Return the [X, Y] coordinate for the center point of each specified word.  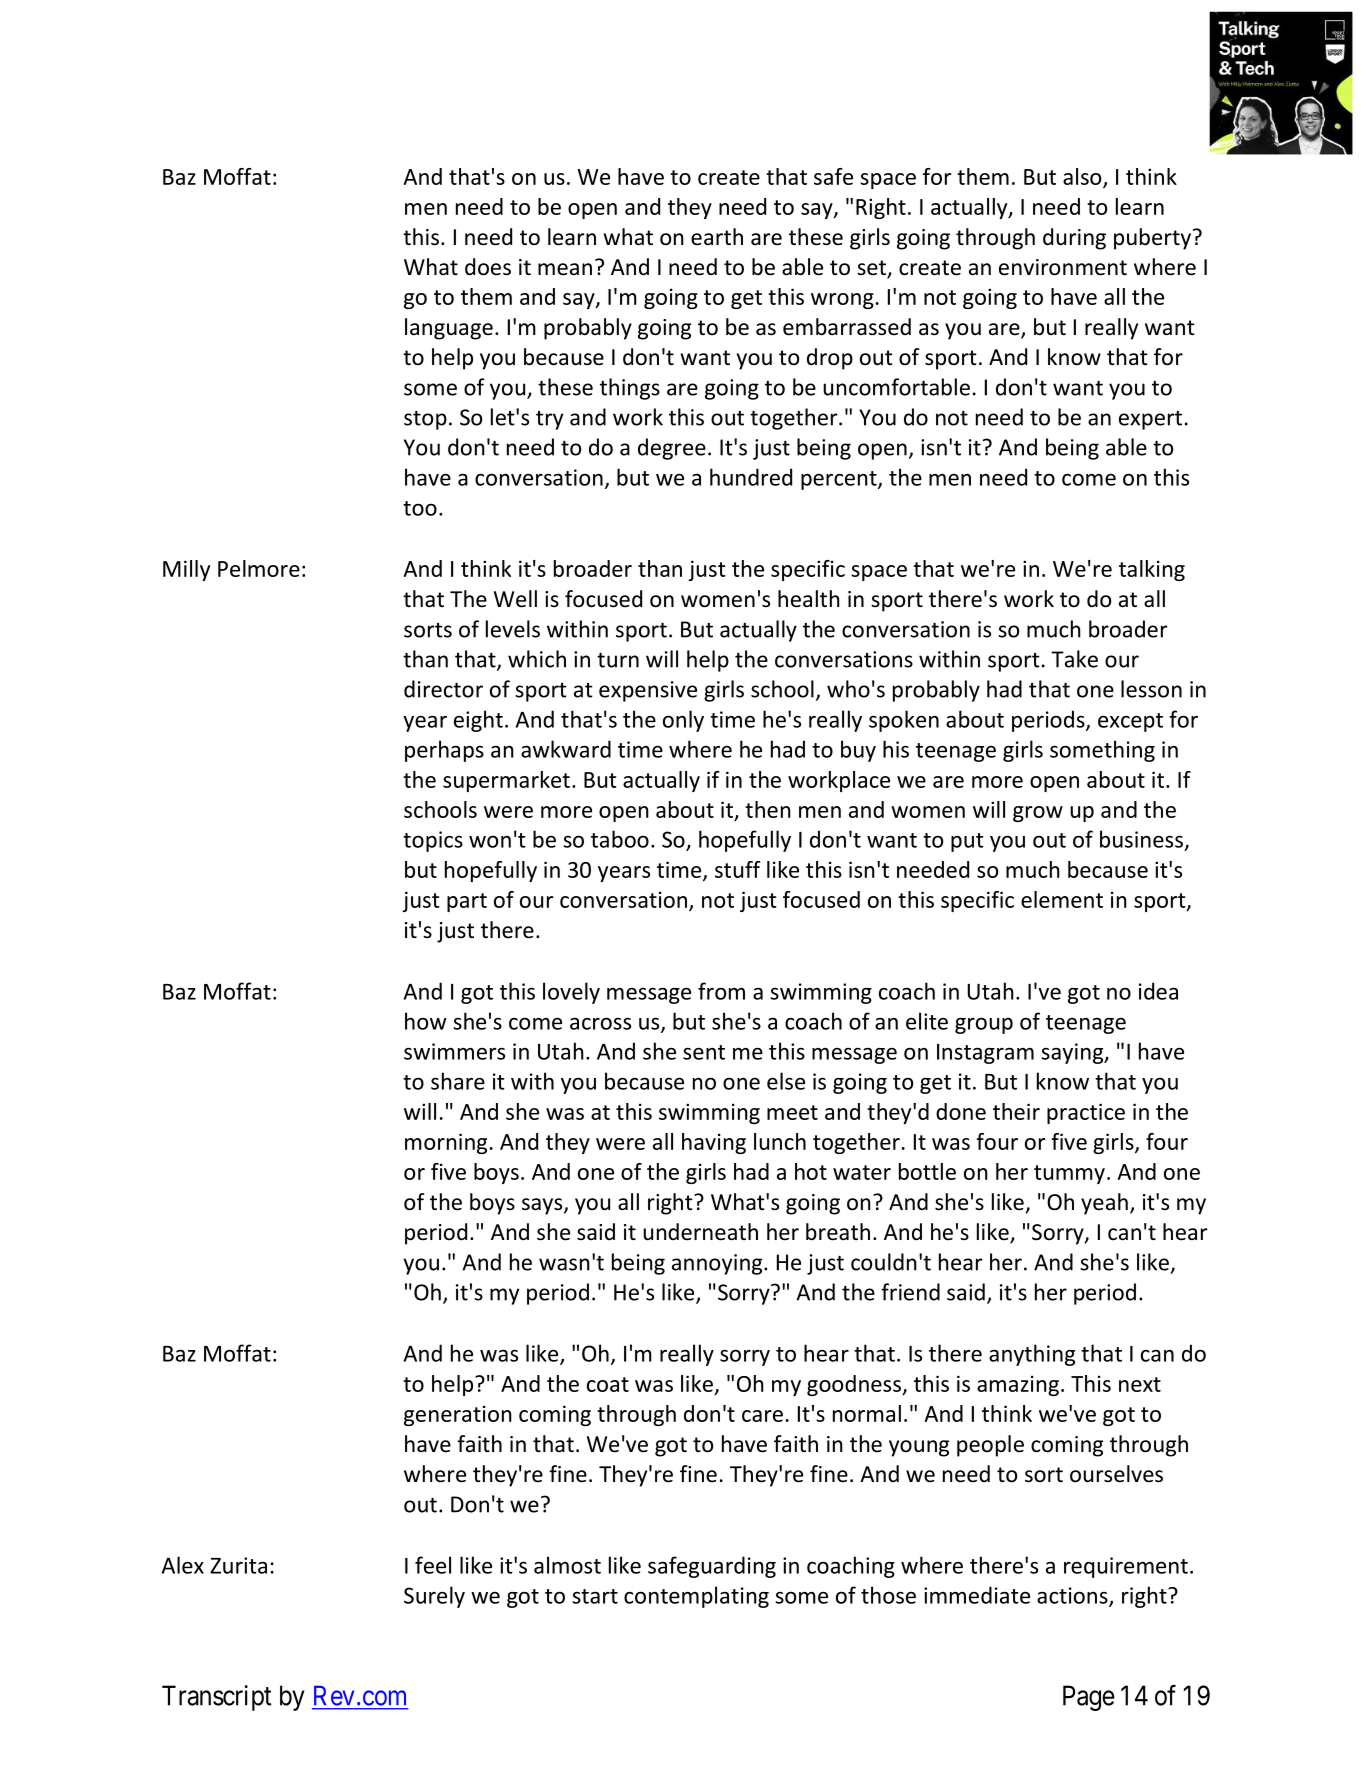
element [1062, 899]
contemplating [696, 1597]
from [721, 991]
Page [1089, 1698]
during [1074, 239]
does [488, 267]
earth [717, 237]
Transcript [216, 1698]
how [426, 1021]
